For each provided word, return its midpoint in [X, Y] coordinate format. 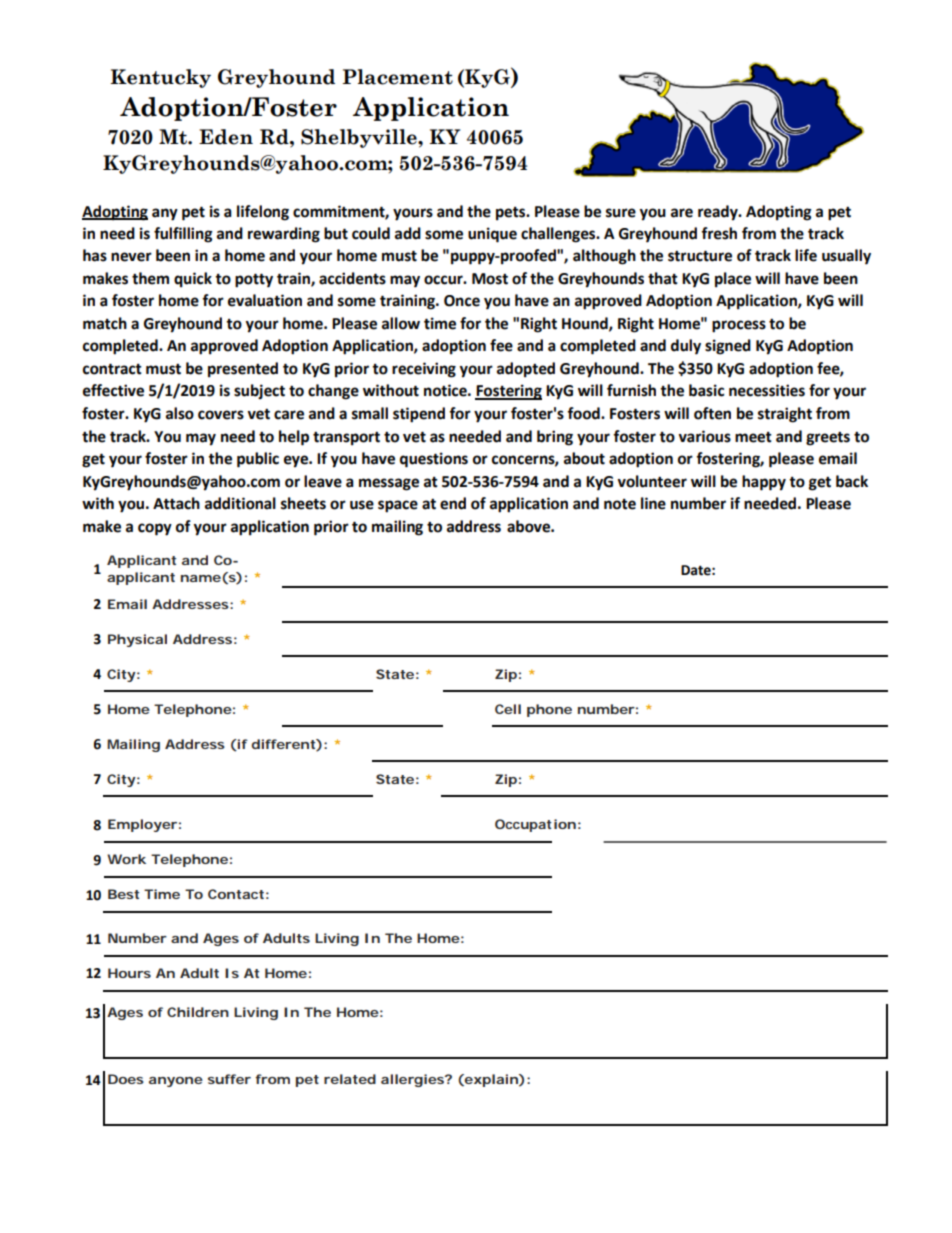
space [398, 506]
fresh [719, 233]
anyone [176, 1082]
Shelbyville [360, 138]
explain [490, 1080]
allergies [413, 1080]
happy [764, 483]
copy [155, 529]
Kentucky [161, 78]
